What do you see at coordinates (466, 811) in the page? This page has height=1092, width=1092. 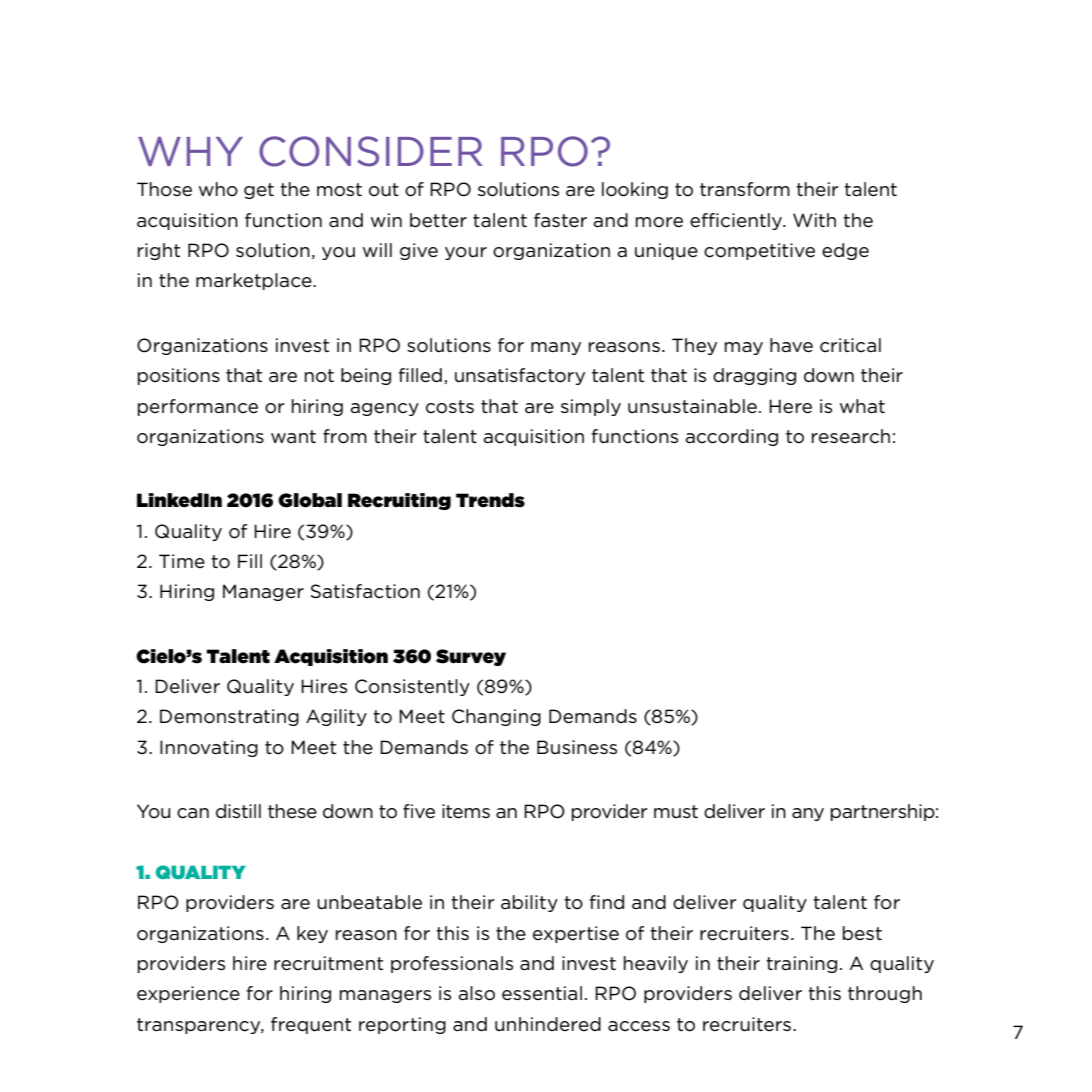 I see `items` at bounding box center [466, 811].
